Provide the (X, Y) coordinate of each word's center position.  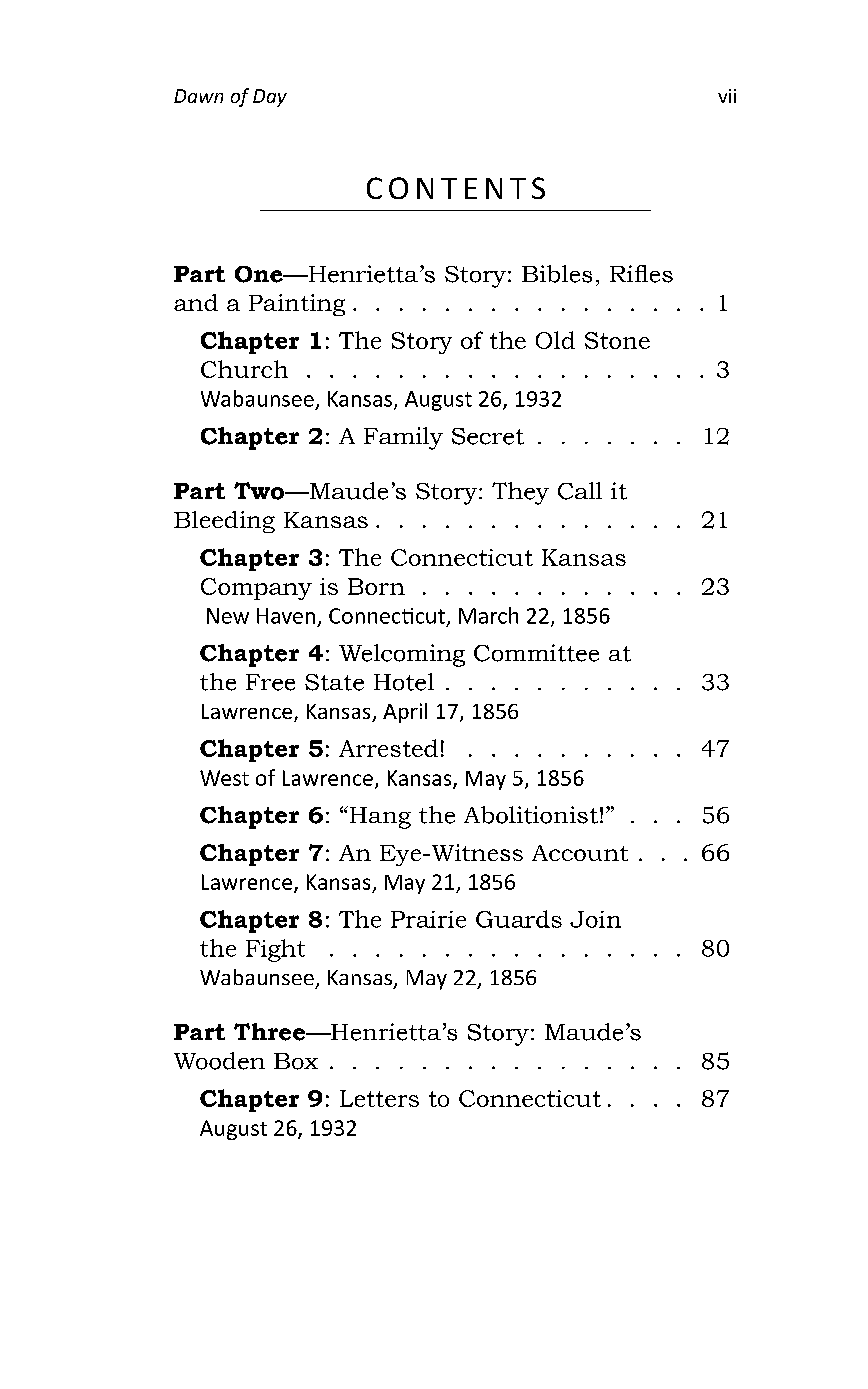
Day (270, 98)
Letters (379, 1098)
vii (727, 96)
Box (296, 1061)
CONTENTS (456, 188)
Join (595, 919)
